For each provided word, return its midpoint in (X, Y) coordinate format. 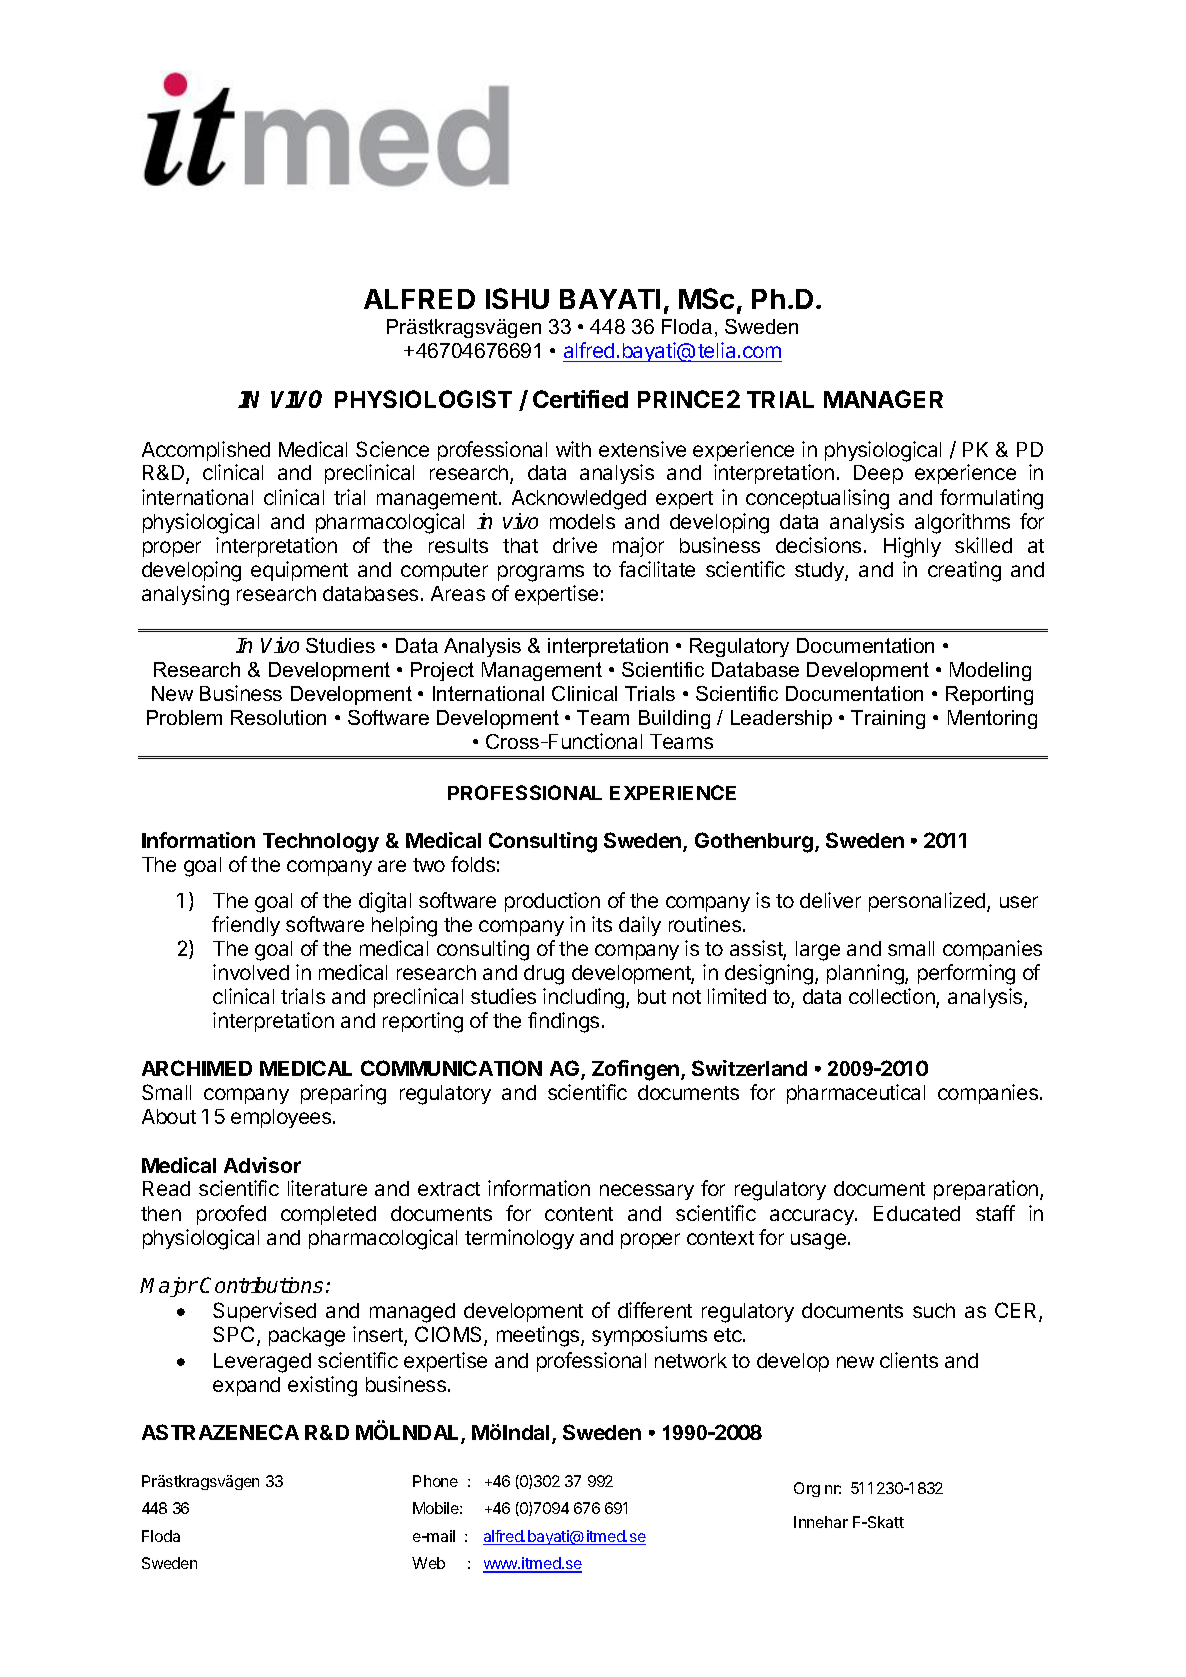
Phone (435, 1481)
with (573, 449)
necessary (647, 1192)
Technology (321, 843)
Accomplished (206, 451)
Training (888, 719)
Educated (917, 1213)
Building (674, 719)
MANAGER (883, 399)
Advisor (262, 1165)
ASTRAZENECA (220, 1432)
